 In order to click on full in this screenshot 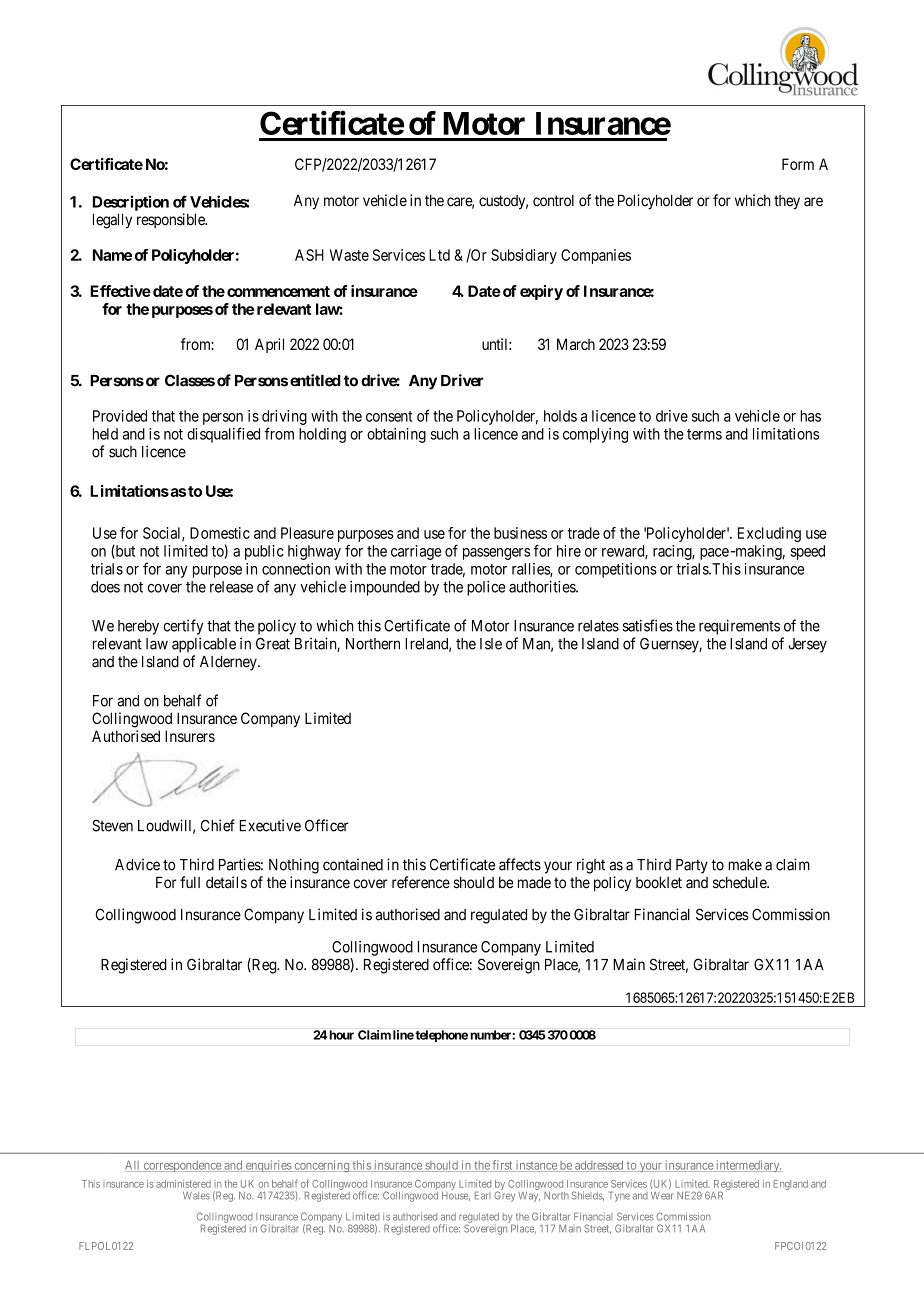, I will do `click(190, 882)`.
